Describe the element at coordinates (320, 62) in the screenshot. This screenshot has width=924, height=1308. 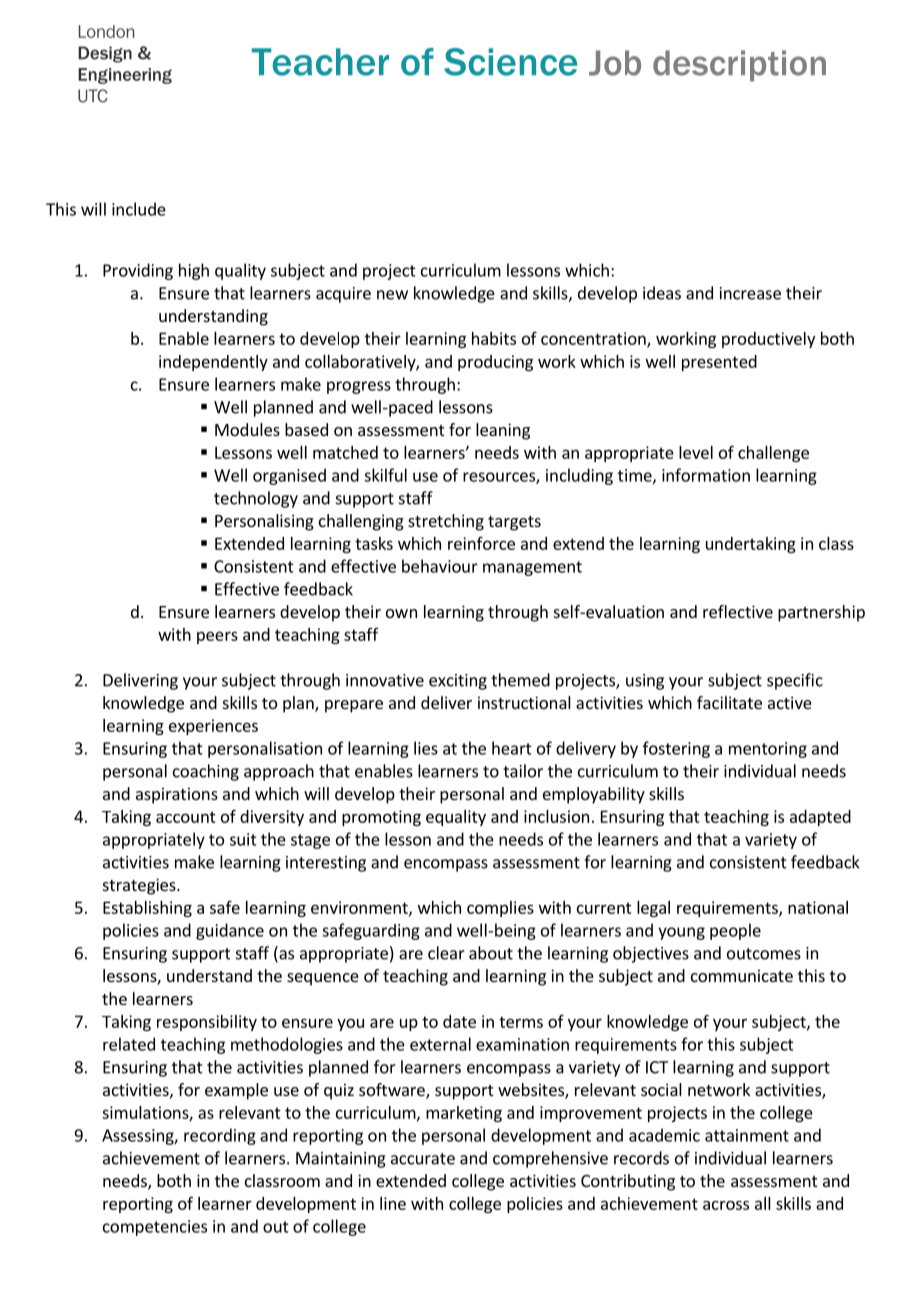
I see `Teacher` at that location.
